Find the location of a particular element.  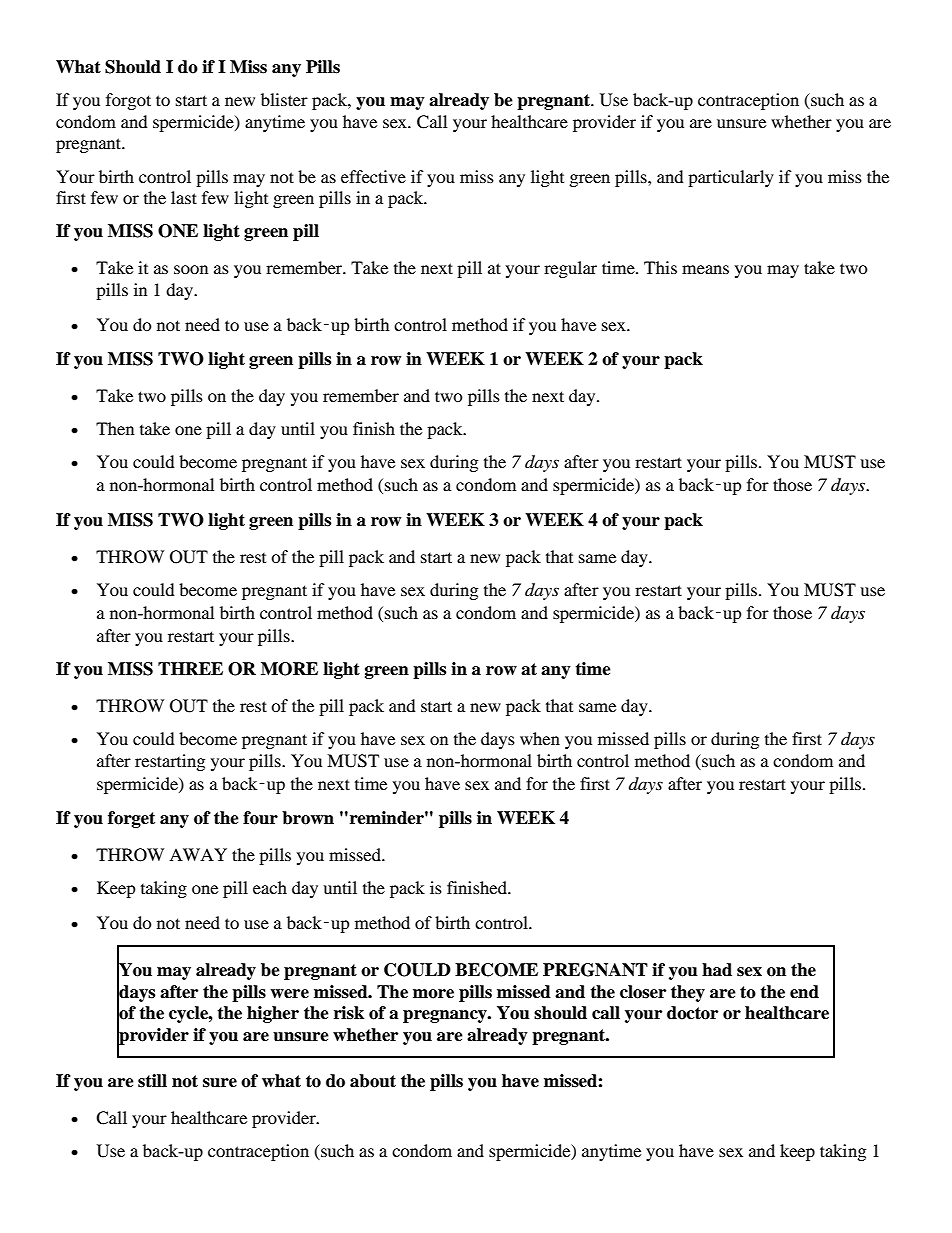

means is located at coordinates (705, 269).
